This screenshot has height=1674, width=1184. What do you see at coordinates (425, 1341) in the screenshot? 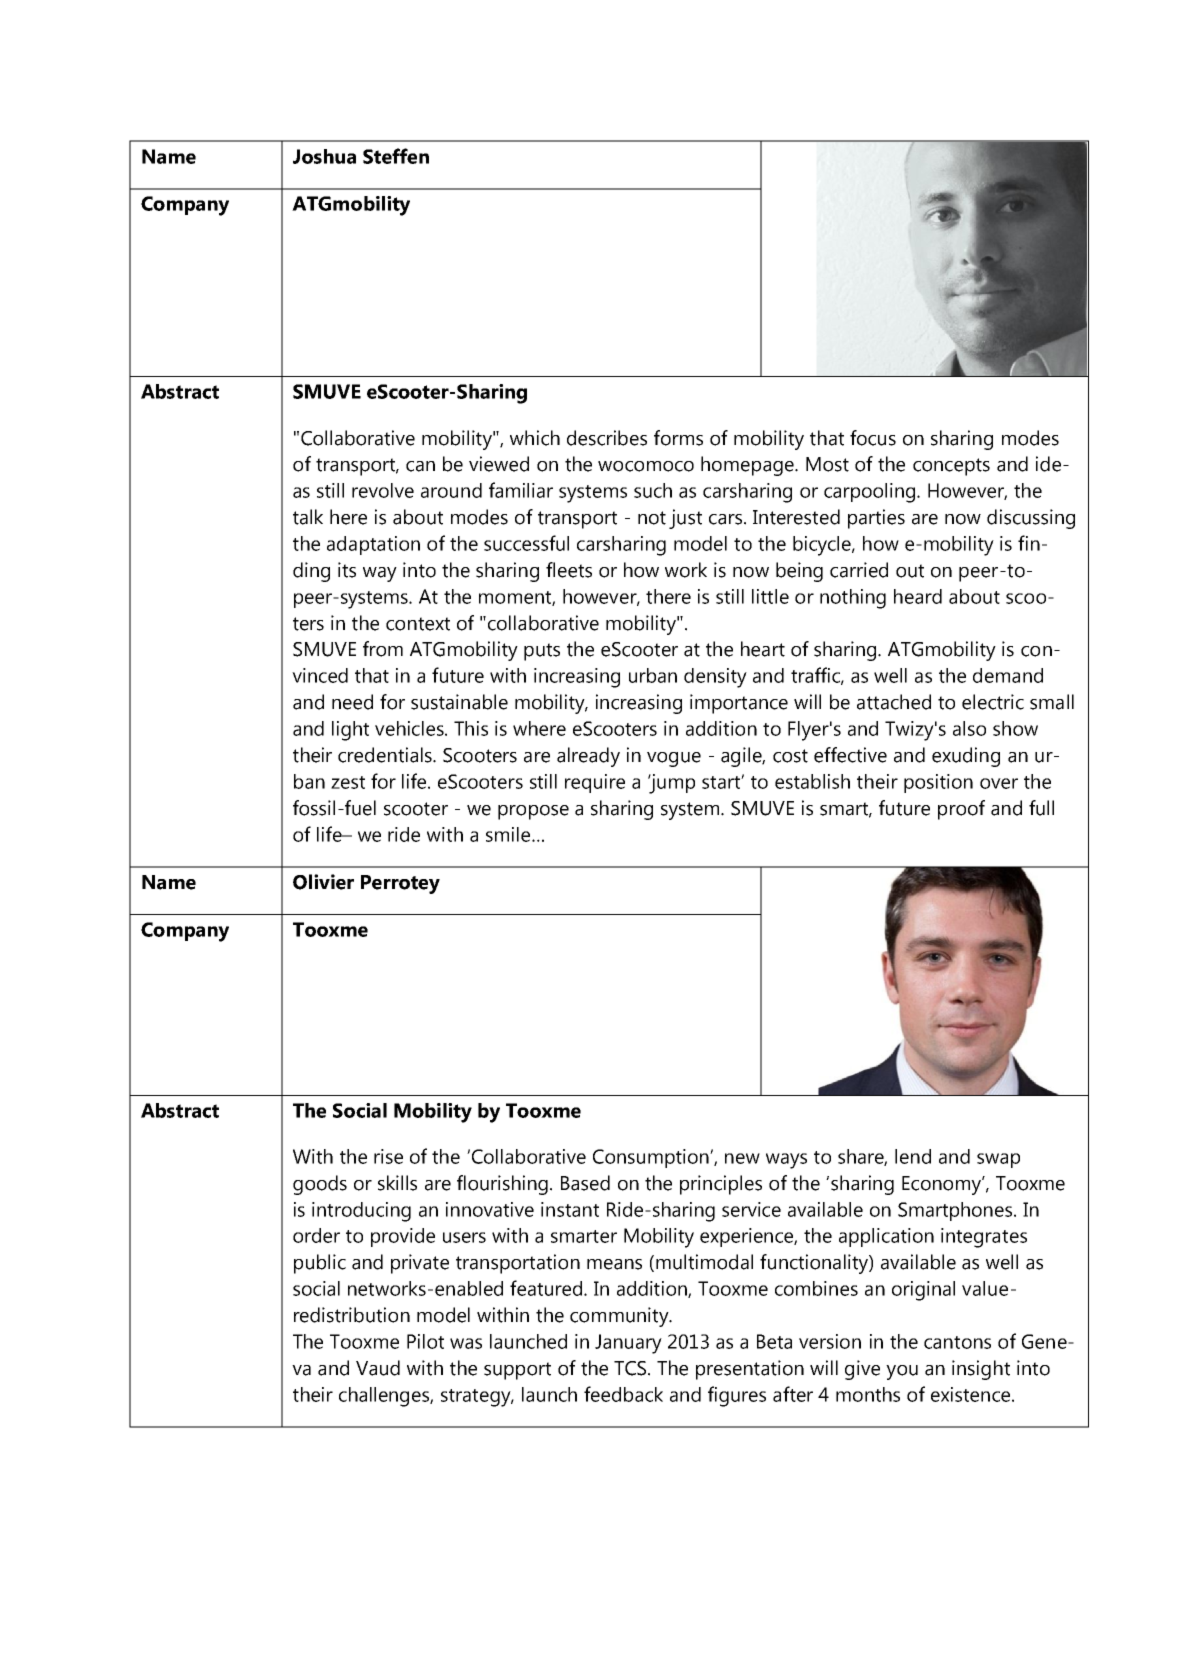
I see `Pilot` at bounding box center [425, 1341].
